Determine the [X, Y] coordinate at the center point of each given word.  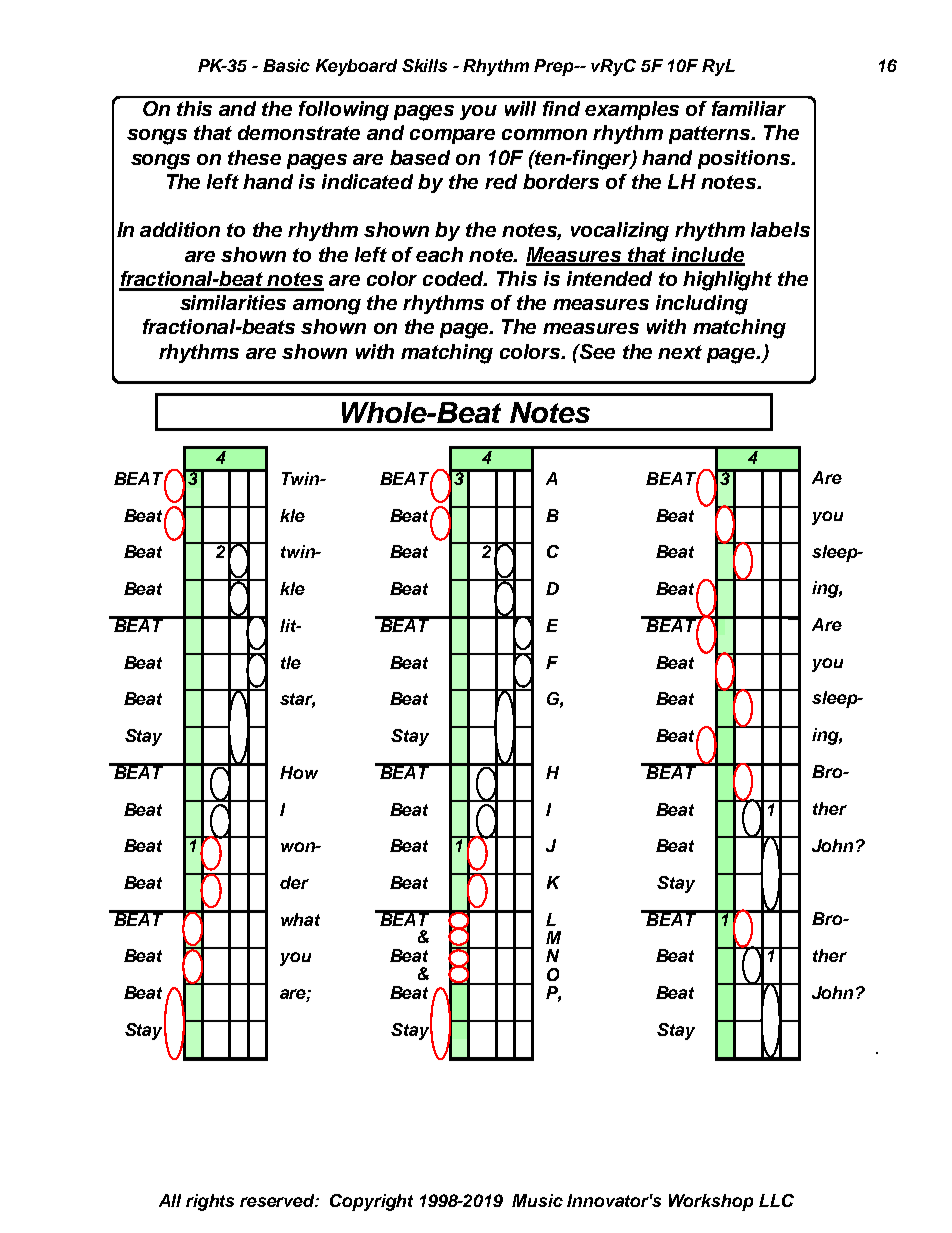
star [297, 700]
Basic [286, 65]
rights [210, 1202]
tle [291, 662]
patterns [711, 135]
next [680, 352]
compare [452, 136]
